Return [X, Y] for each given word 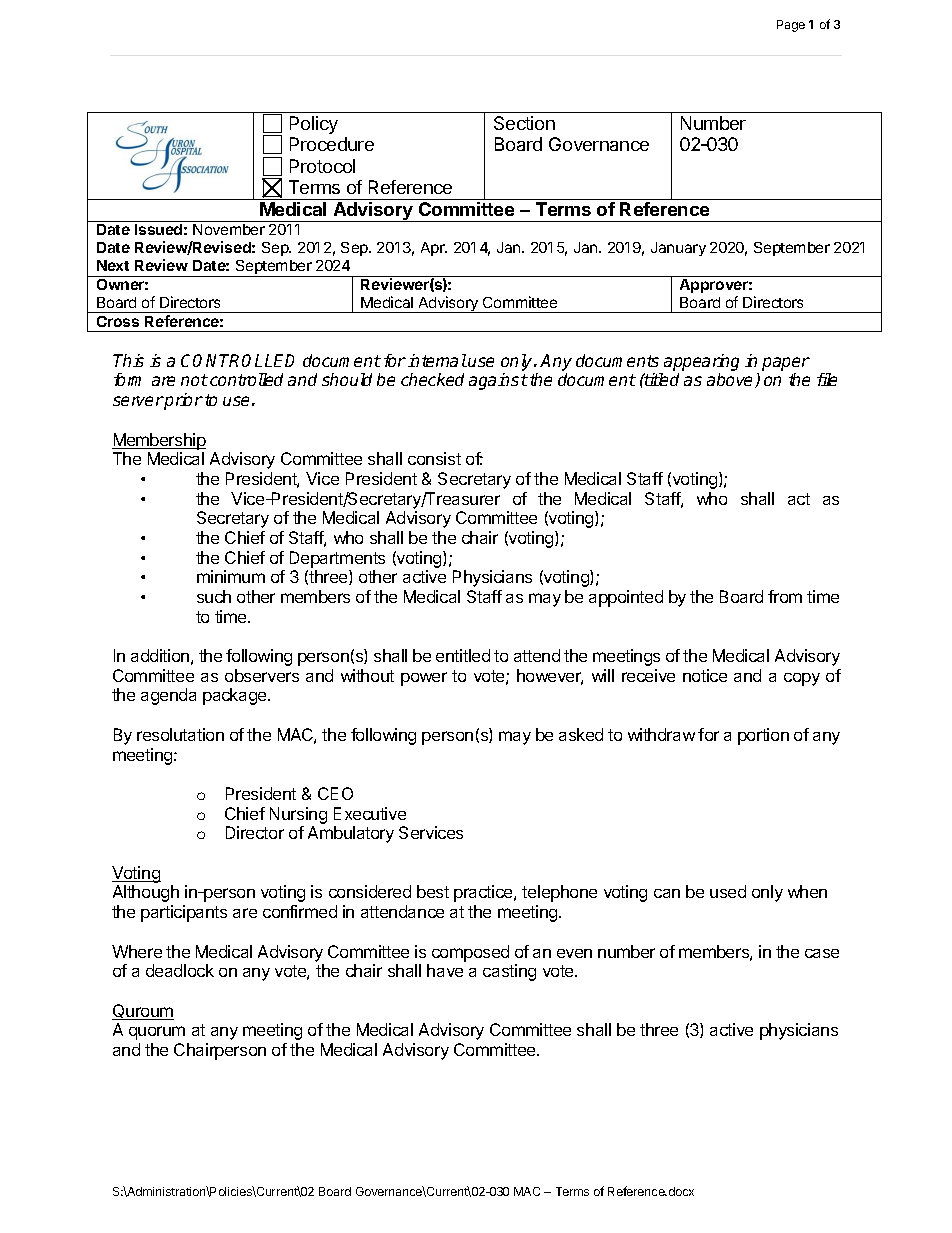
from [785, 596]
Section [524, 123]
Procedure [332, 144]
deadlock [180, 970]
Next [113, 265]
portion [763, 736]
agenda [168, 696]
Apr [434, 249]
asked [581, 734]
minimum [231, 576]
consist [434, 458]
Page [791, 26]
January [678, 249]
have [445, 970]
